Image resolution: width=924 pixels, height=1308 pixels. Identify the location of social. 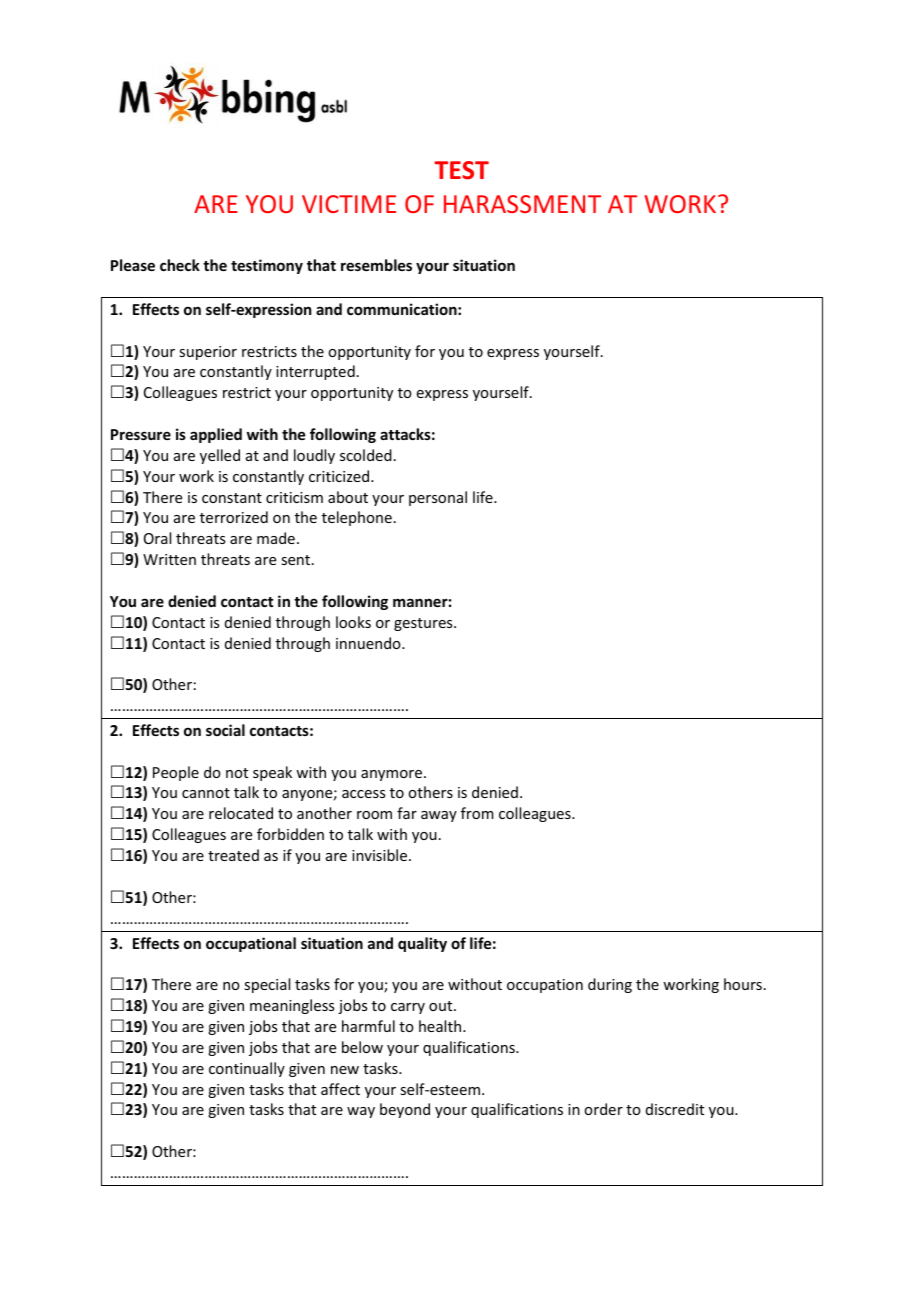
(225, 730).
